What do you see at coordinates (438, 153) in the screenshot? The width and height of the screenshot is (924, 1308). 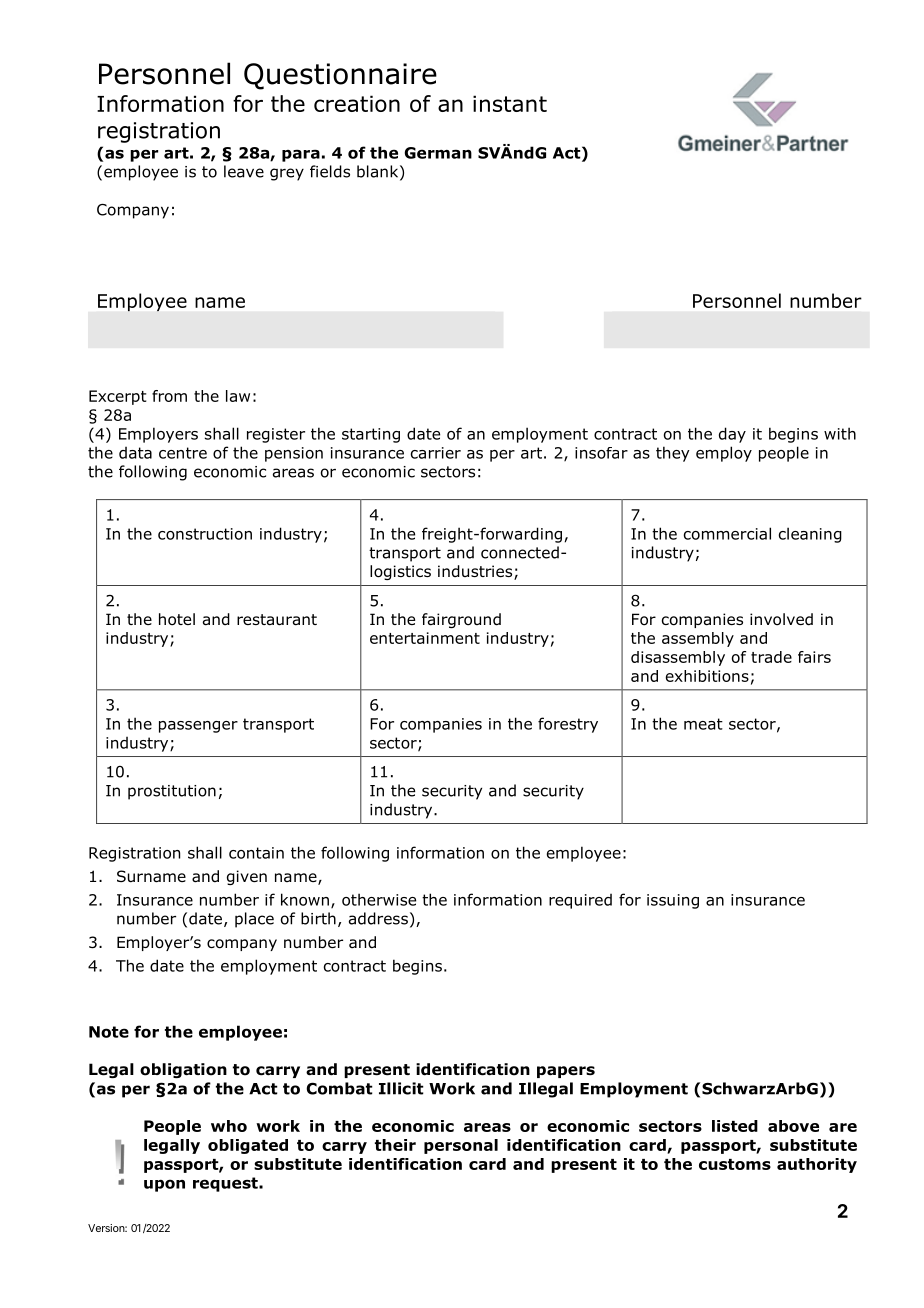 I see `German` at bounding box center [438, 153].
